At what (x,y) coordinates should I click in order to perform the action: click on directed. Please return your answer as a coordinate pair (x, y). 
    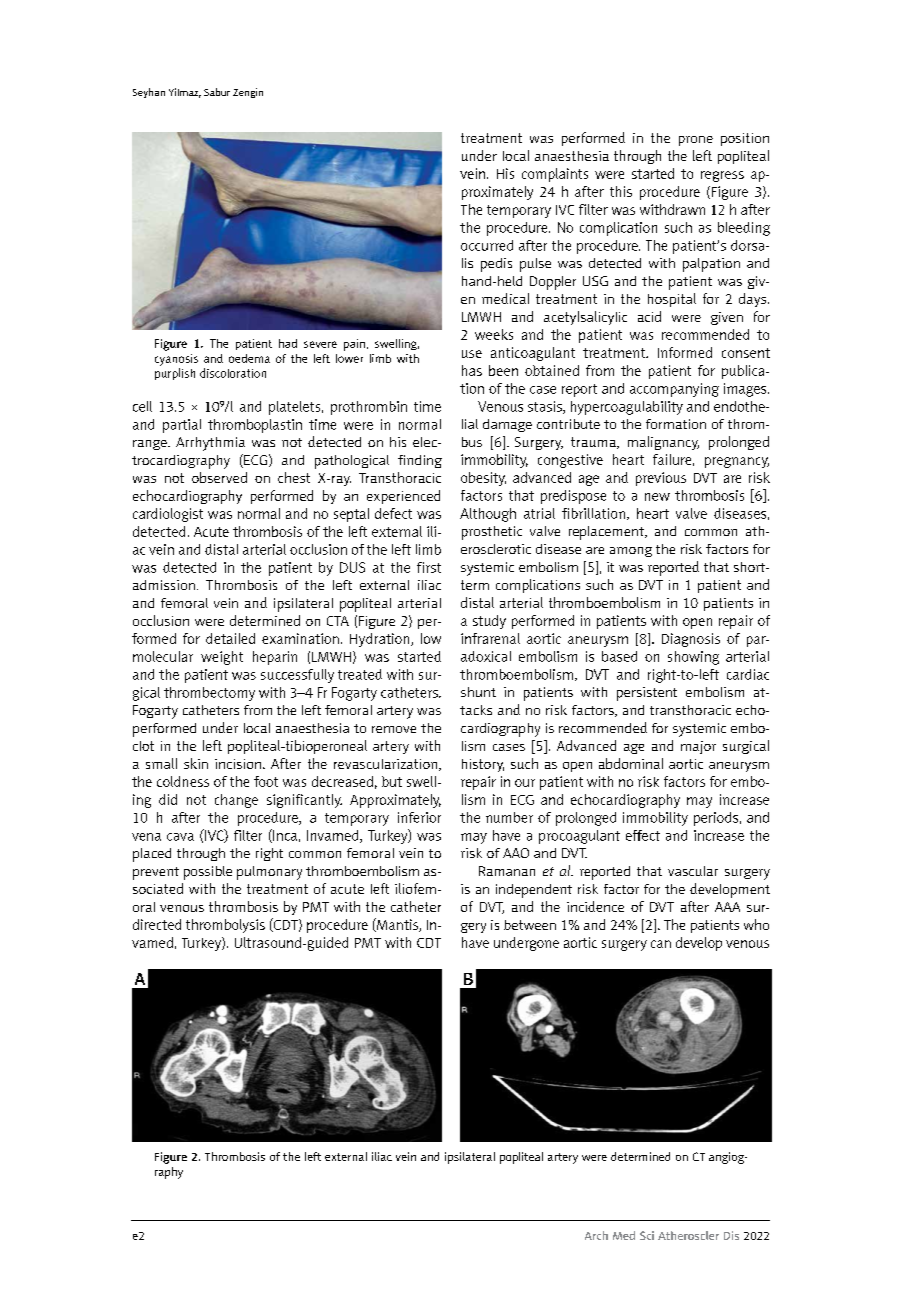
    Looking at the image, I should click on (157, 924).
